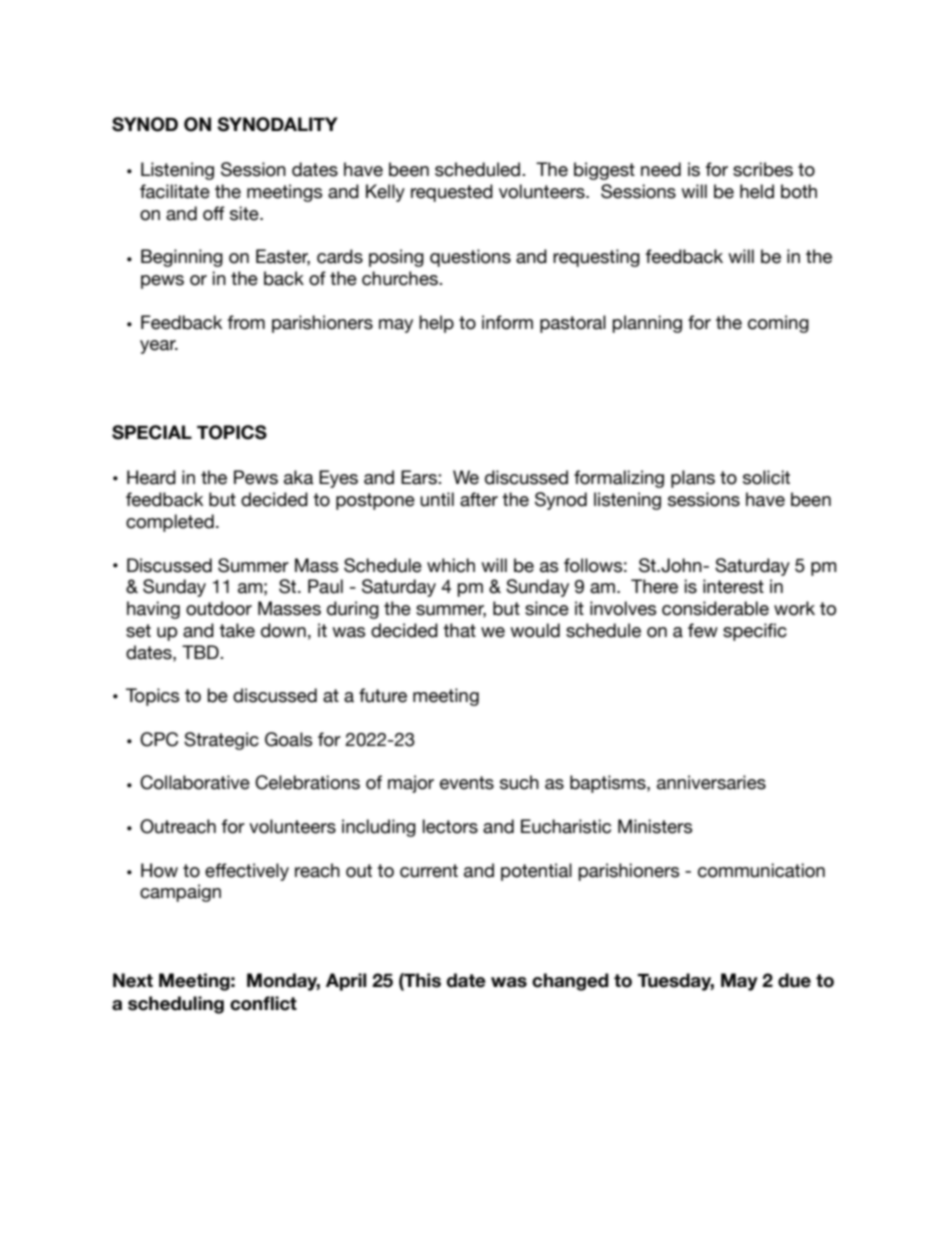 The width and height of the screenshot is (952, 1233). I want to click on held, so click(757, 191).
